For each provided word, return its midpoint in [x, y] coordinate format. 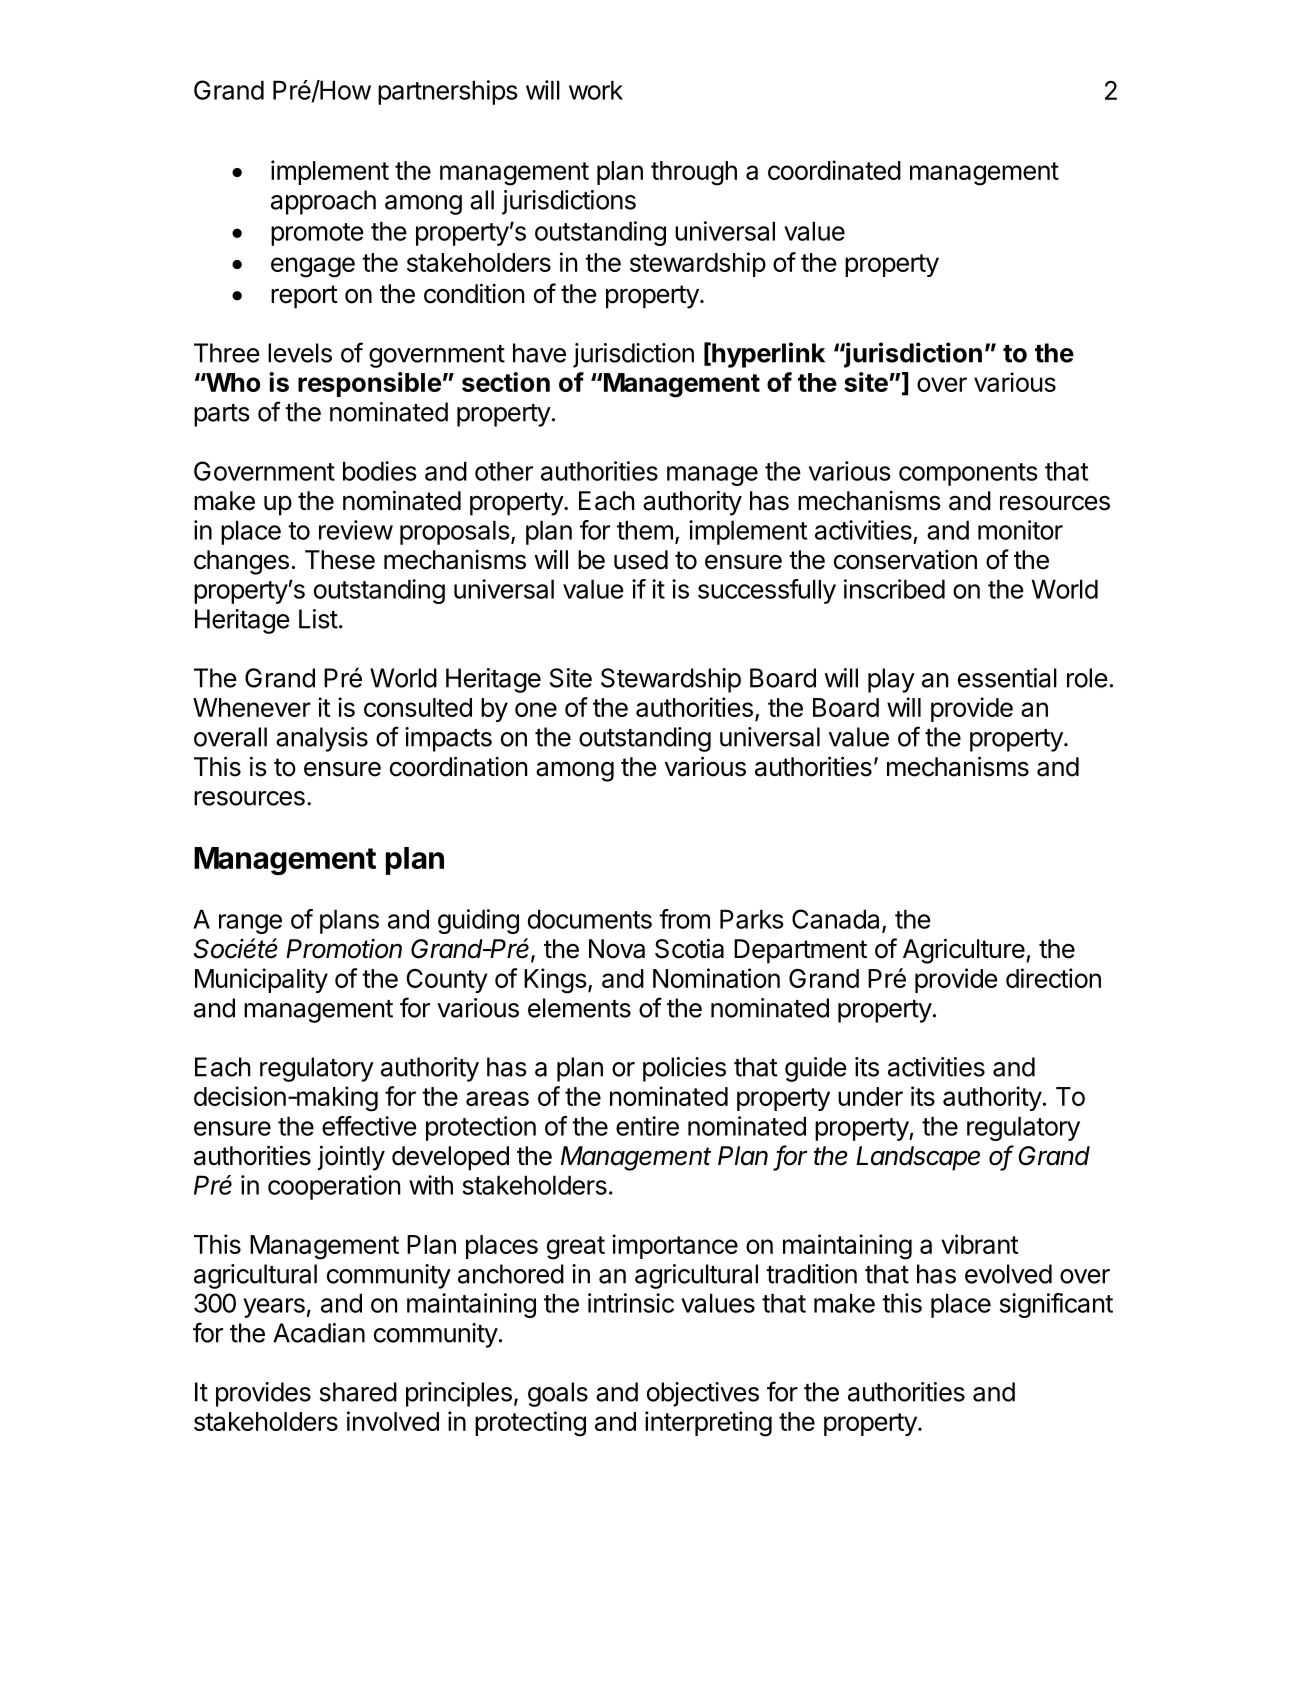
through [694, 173]
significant [1056, 1305]
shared [358, 1392]
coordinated [834, 170]
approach [323, 202]
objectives [703, 1394]
